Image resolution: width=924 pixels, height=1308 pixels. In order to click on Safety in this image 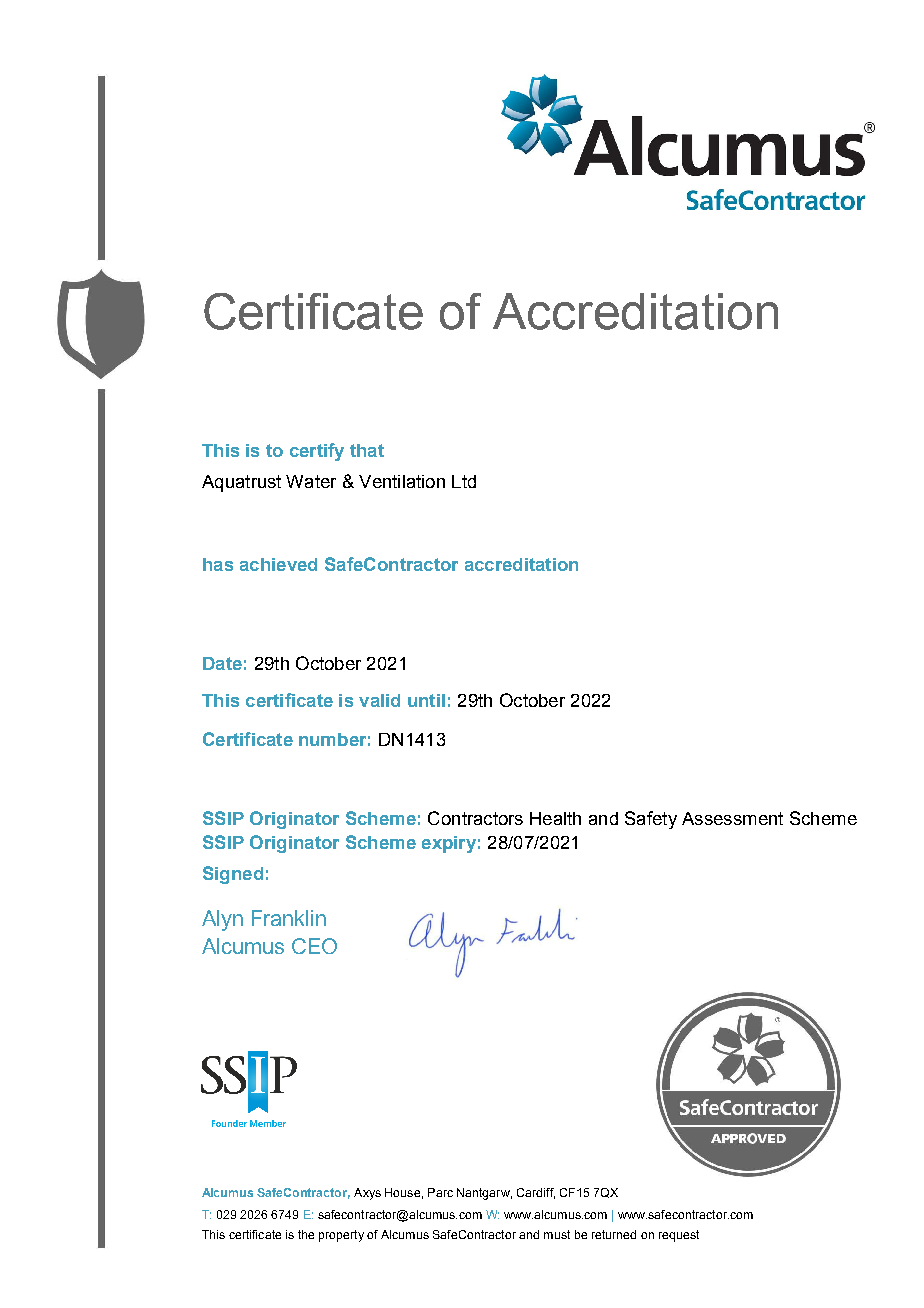, I will do `click(651, 820)`.
